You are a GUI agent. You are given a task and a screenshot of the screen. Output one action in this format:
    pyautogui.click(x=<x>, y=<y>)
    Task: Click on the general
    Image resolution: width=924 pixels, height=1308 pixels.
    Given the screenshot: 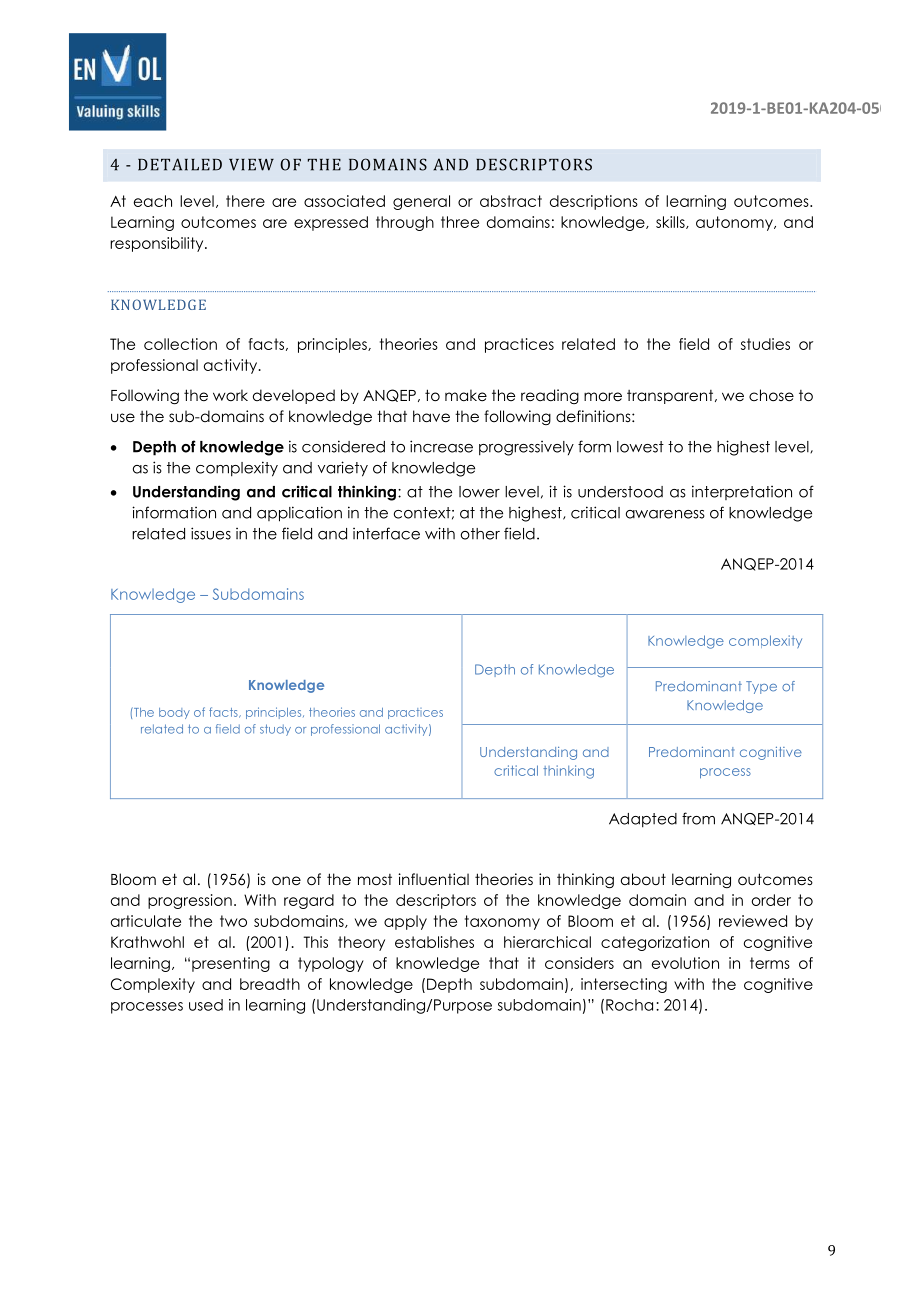 What is the action you would take?
    pyautogui.click(x=421, y=202)
